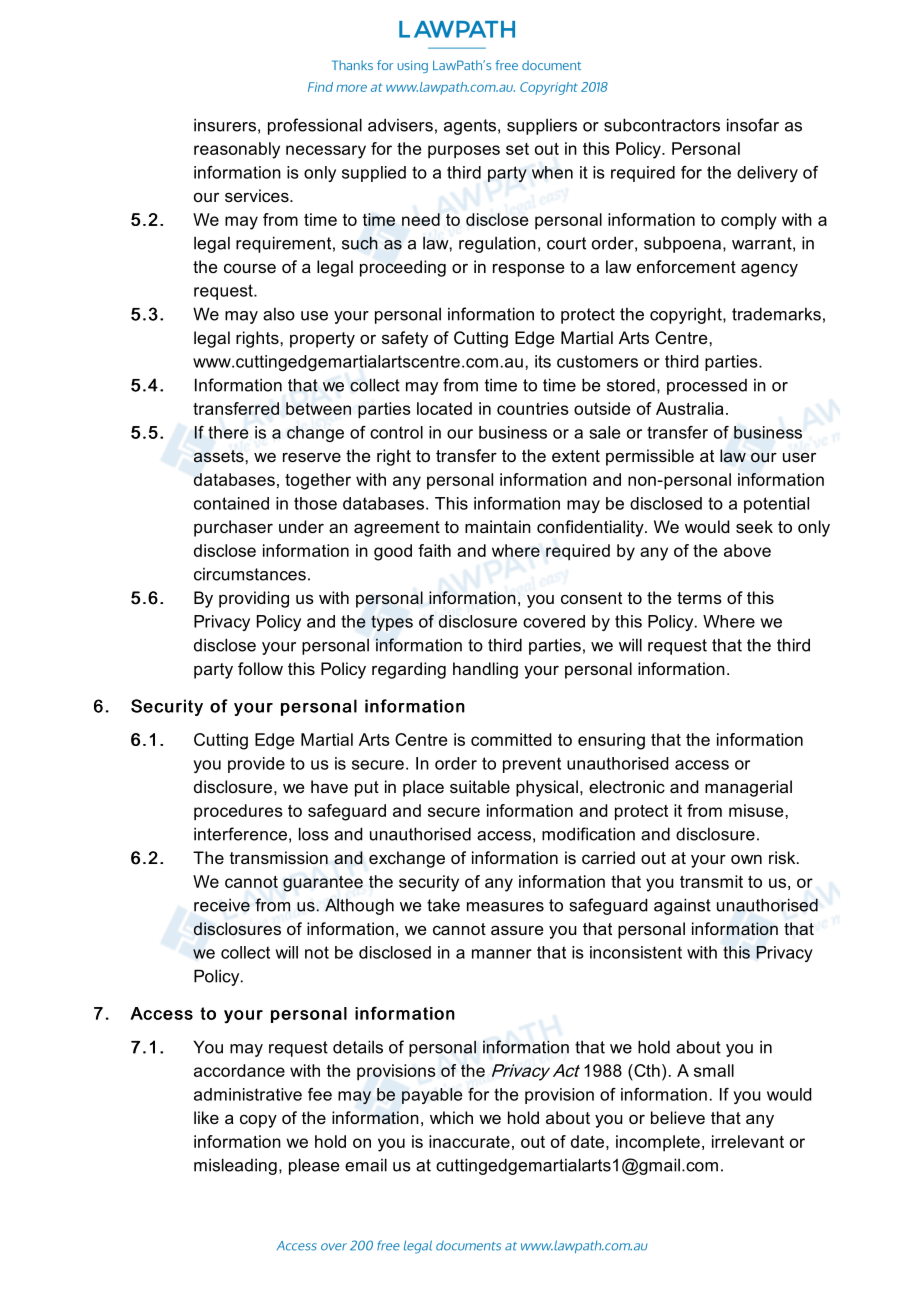  What do you see at coordinates (464, 152) in the screenshot?
I see `purposes` at bounding box center [464, 152].
